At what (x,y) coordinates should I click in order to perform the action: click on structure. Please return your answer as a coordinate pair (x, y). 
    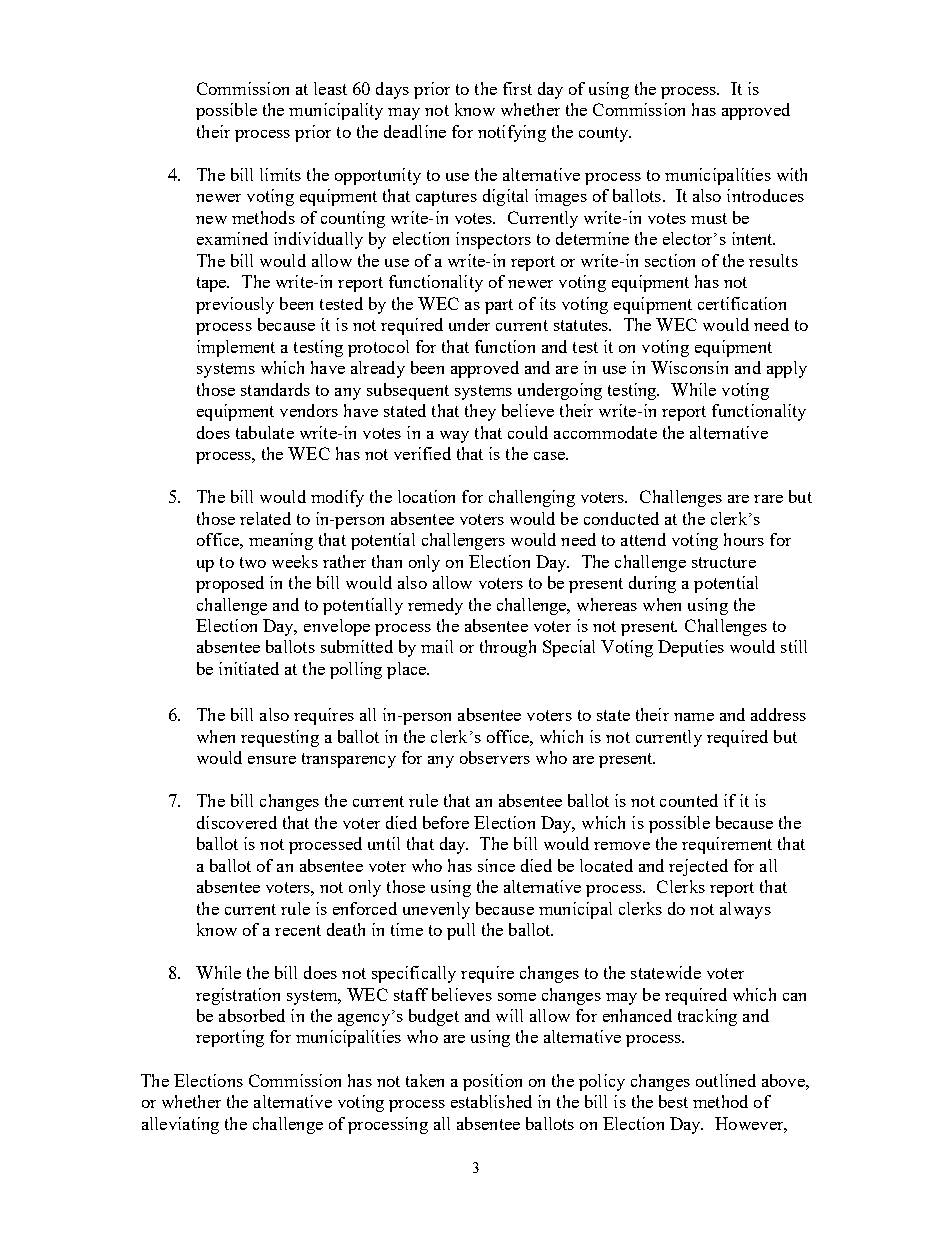
    Looking at the image, I should click on (724, 562).
